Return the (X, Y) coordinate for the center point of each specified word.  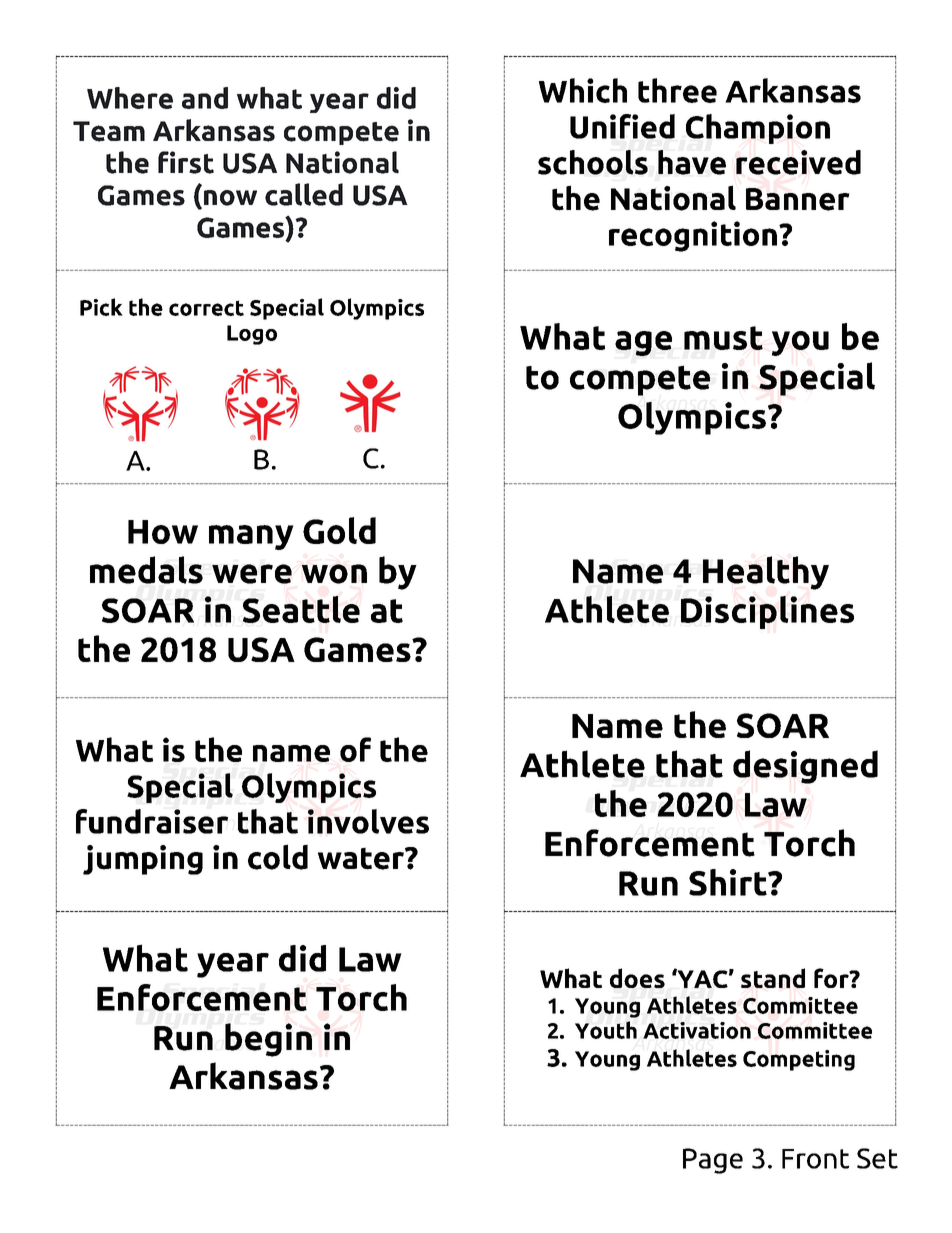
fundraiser (152, 821)
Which (583, 90)
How (163, 532)
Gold (339, 530)
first (186, 162)
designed (805, 767)
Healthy (766, 573)
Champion (758, 129)
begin (268, 1040)
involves (368, 821)
